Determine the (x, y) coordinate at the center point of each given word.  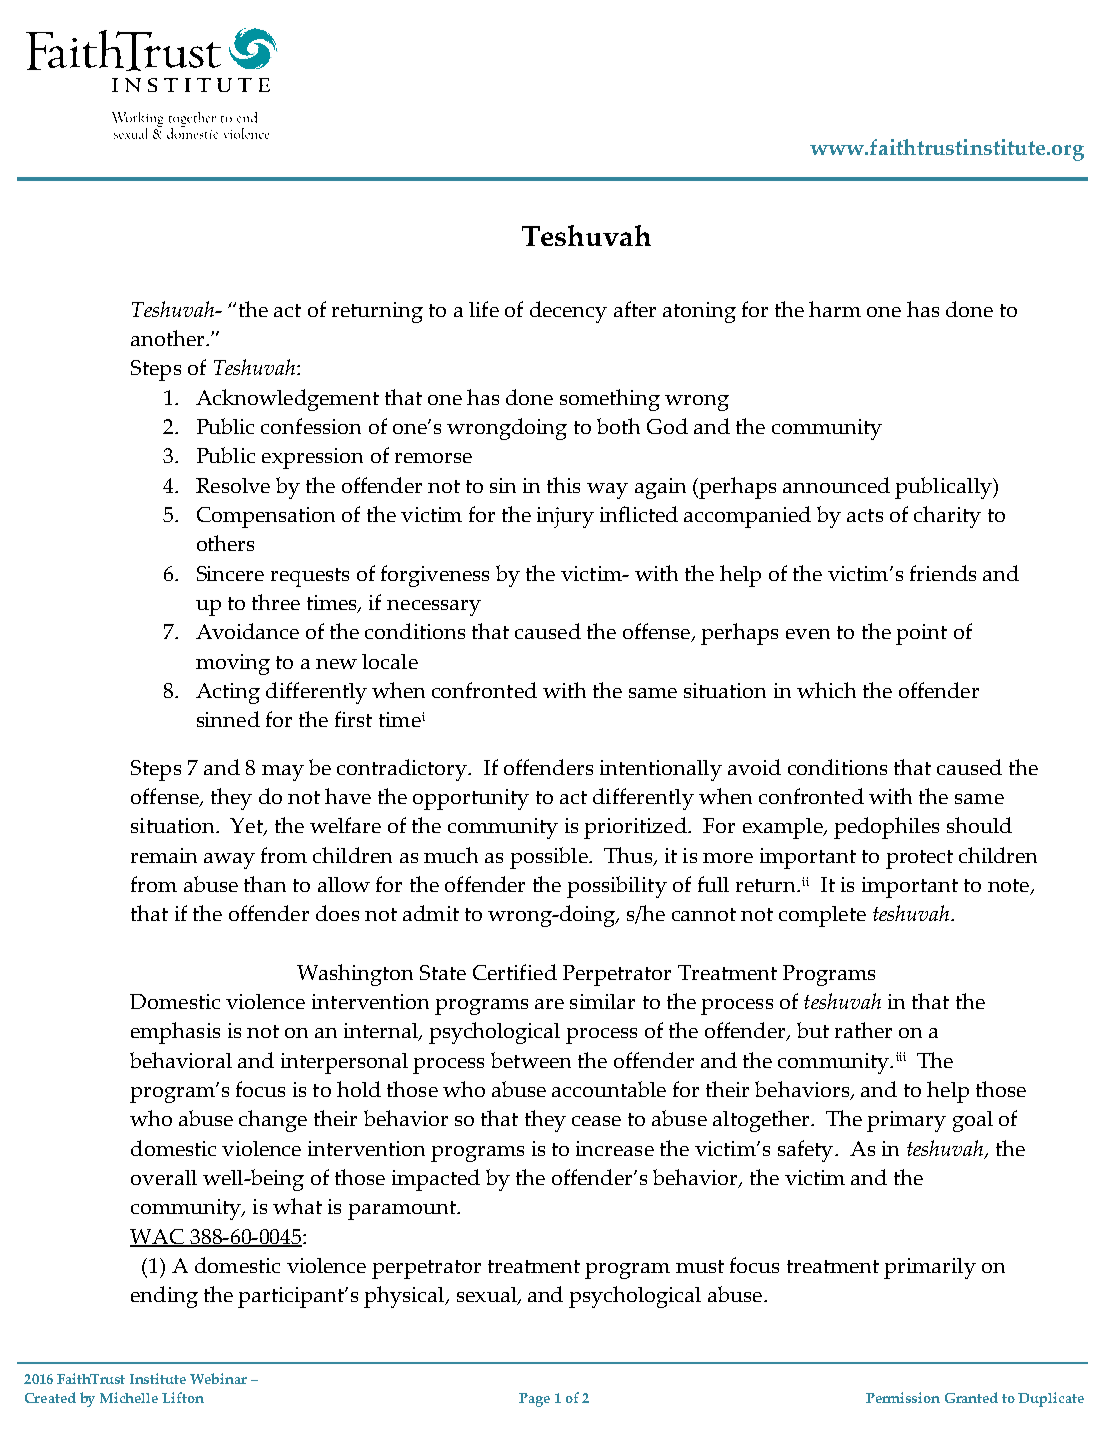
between (531, 1060)
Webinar (218, 1378)
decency (568, 312)
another (169, 338)
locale (390, 661)
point (921, 634)
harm (835, 309)
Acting (228, 693)
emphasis (175, 1033)
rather (863, 1030)
